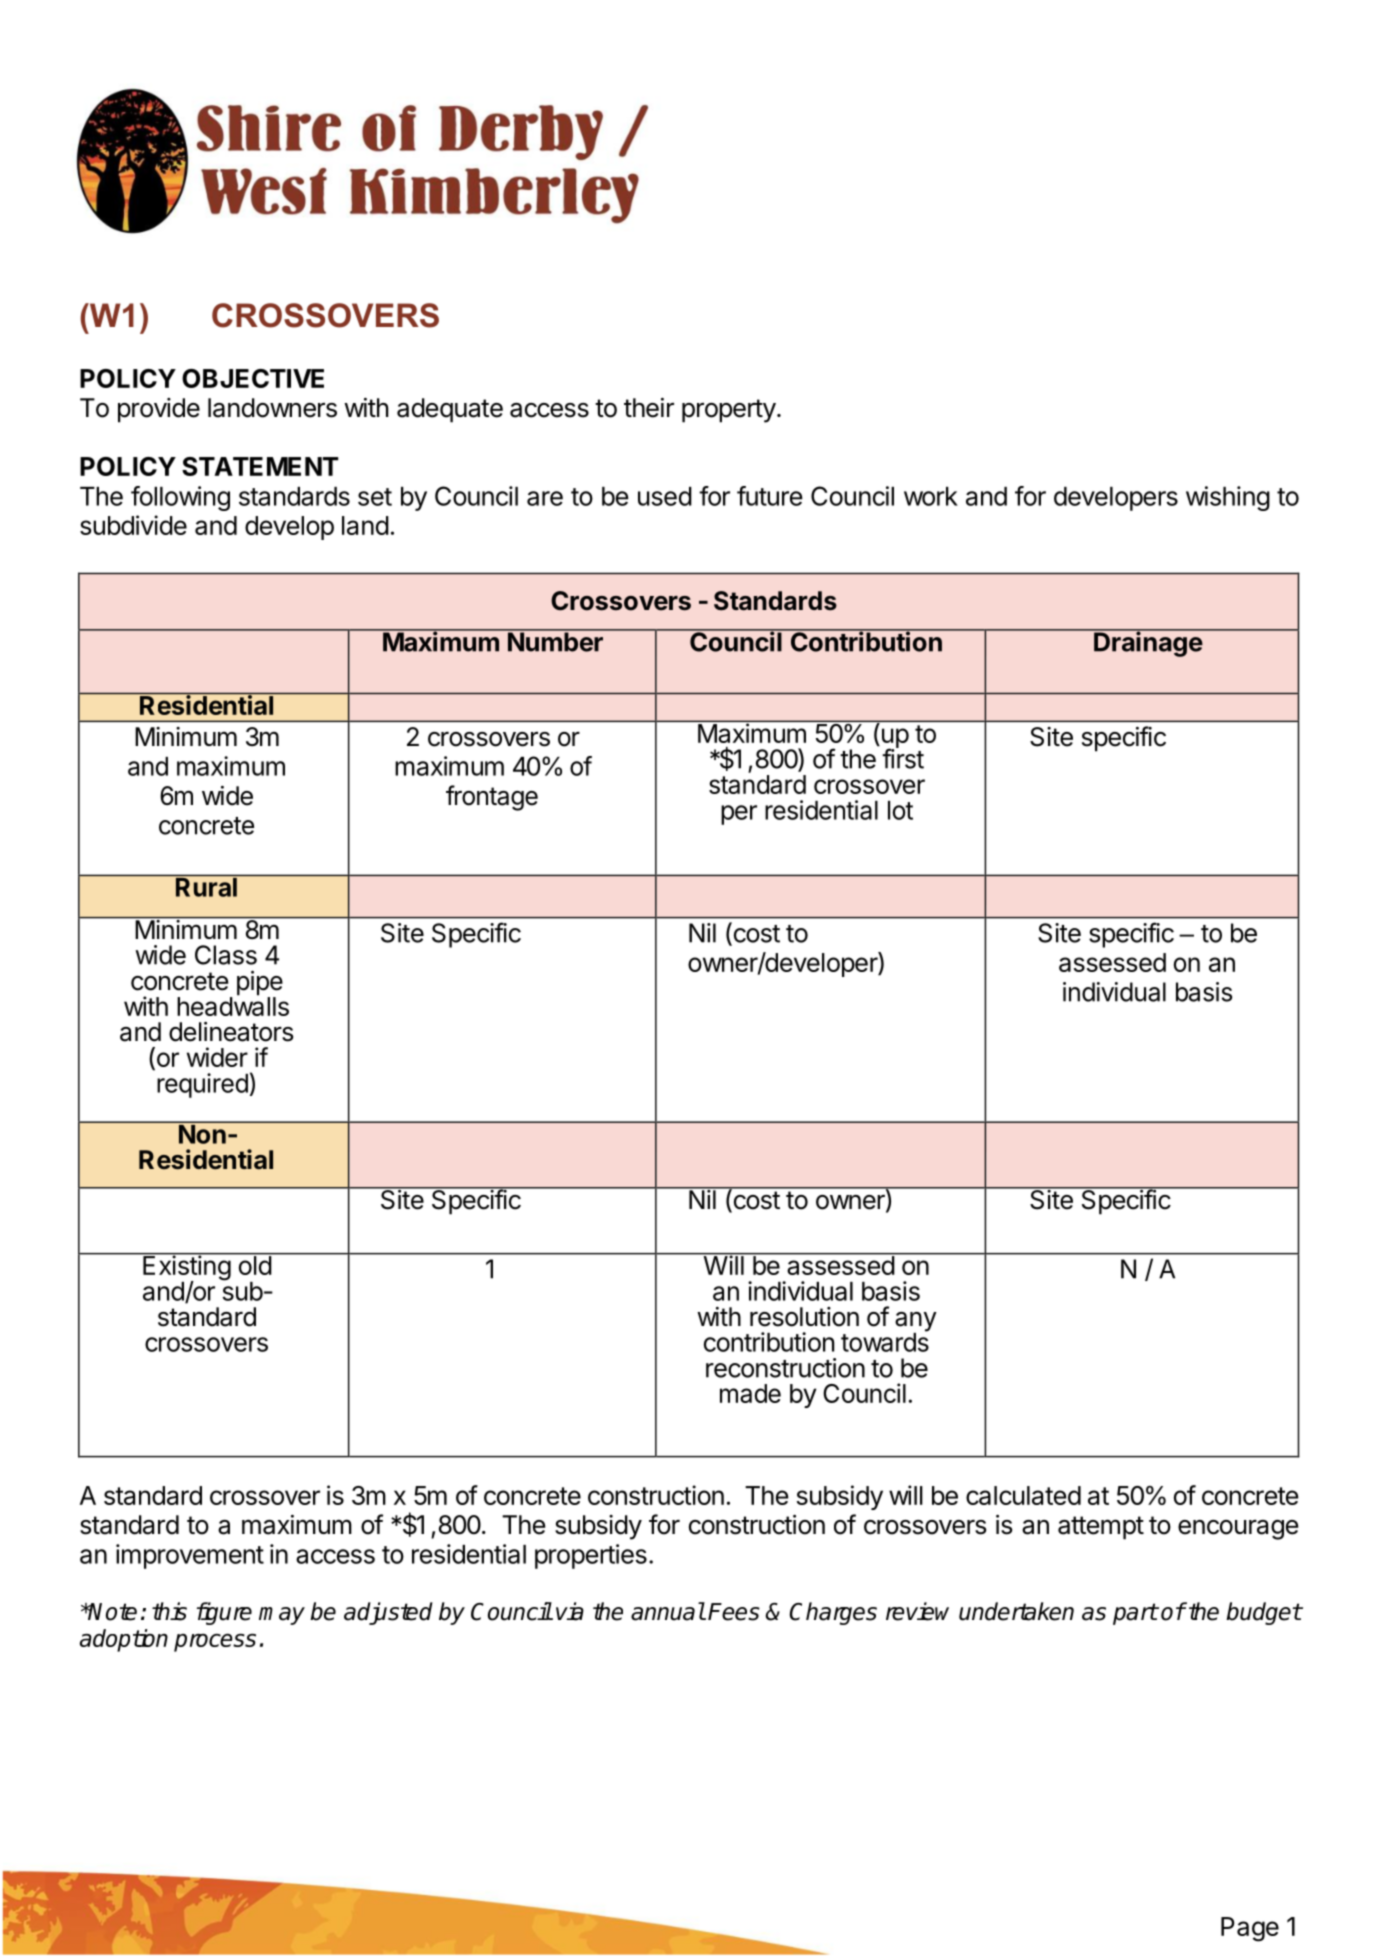 The width and height of the page is (1384, 1958). I want to click on first, so click(903, 758).
